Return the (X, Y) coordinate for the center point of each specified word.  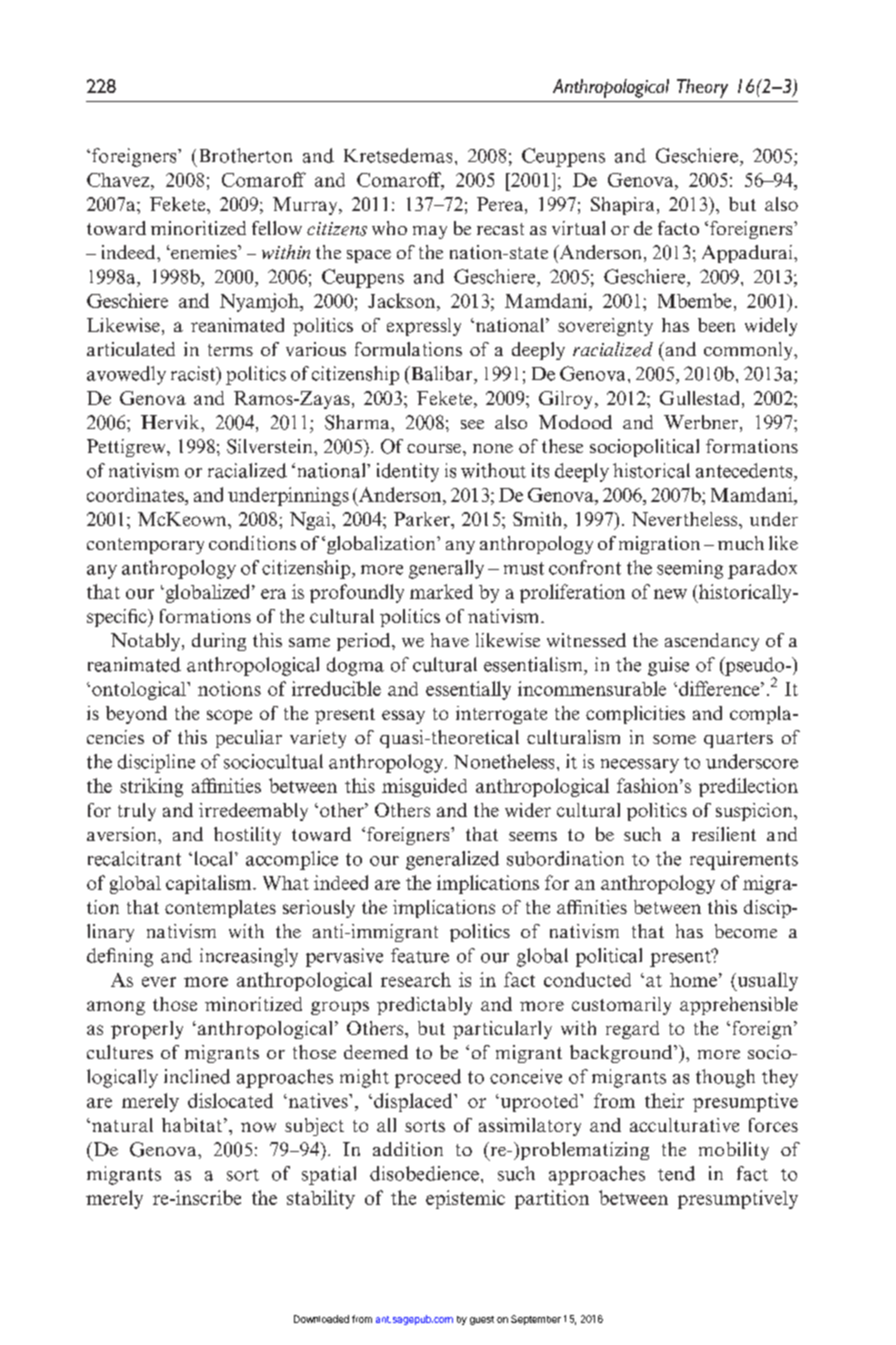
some (674, 739)
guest (482, 1320)
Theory (702, 88)
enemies (204, 252)
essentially (468, 690)
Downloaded (321, 1319)
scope (229, 717)
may (430, 232)
